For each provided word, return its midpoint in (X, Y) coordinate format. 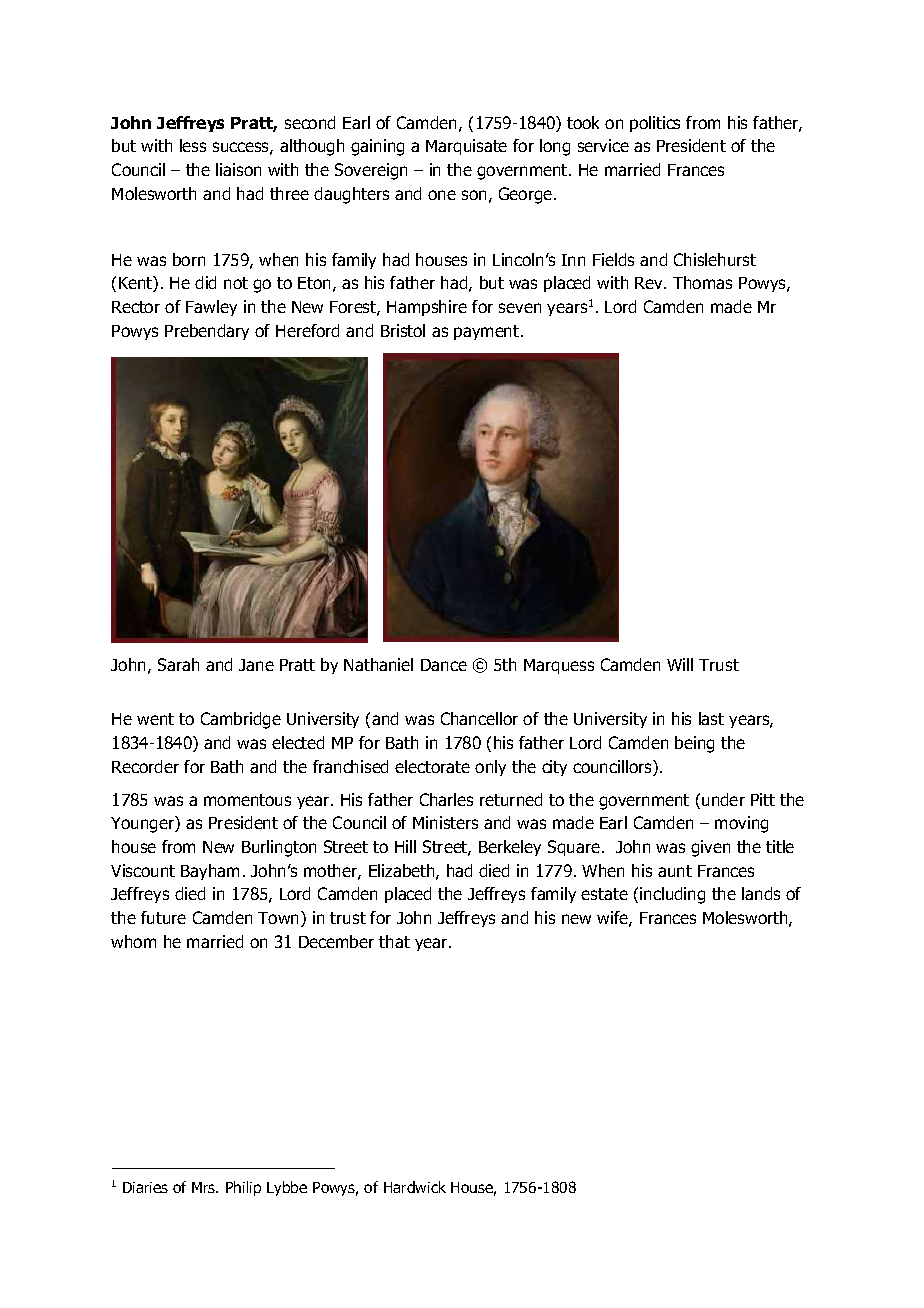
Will (680, 664)
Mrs (205, 1187)
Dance (444, 665)
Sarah (178, 664)
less (193, 145)
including (672, 895)
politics (655, 124)
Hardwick (415, 1187)
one (442, 195)
